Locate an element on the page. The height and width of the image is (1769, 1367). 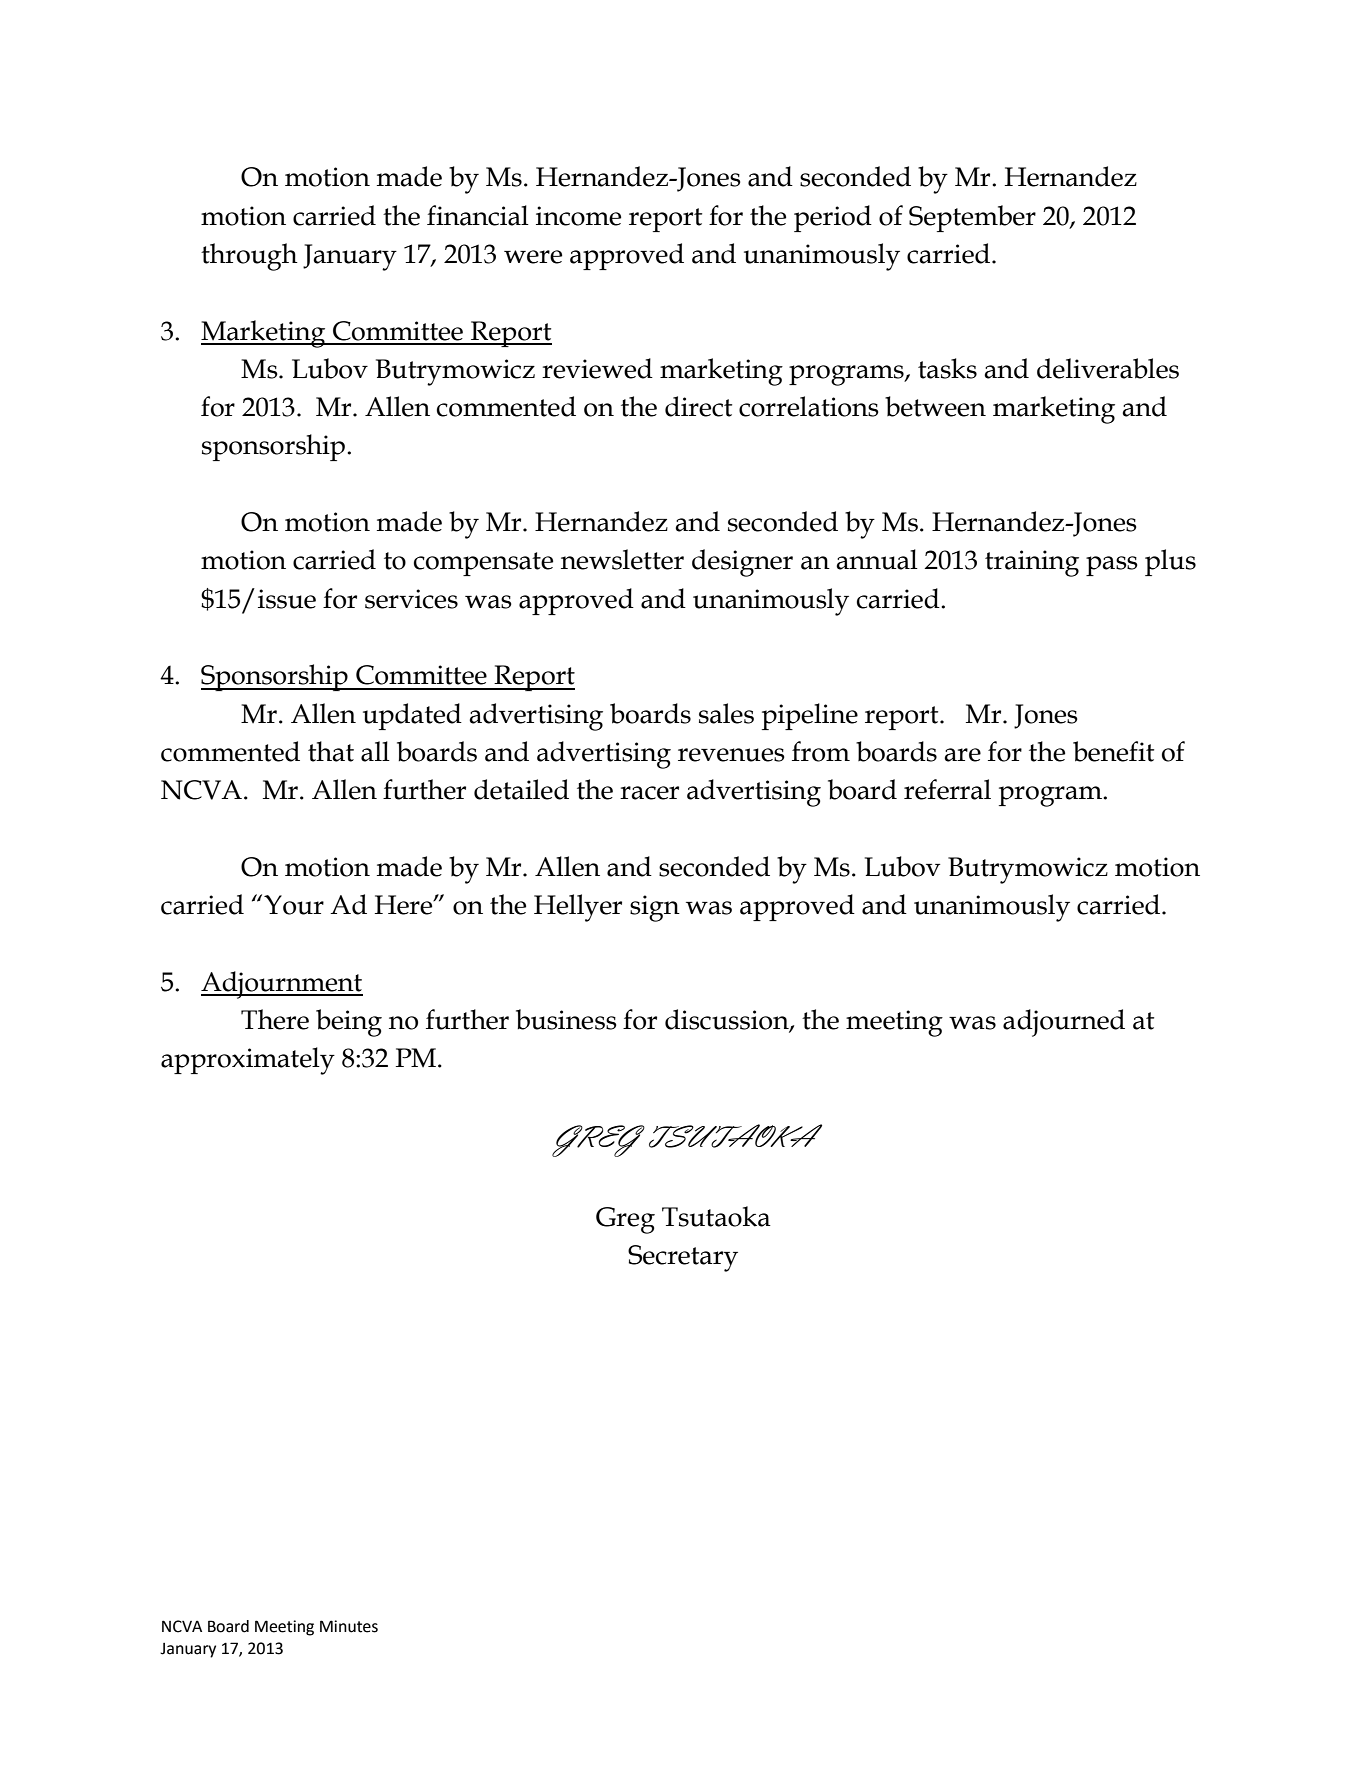
Minutes is located at coordinates (349, 1626).
